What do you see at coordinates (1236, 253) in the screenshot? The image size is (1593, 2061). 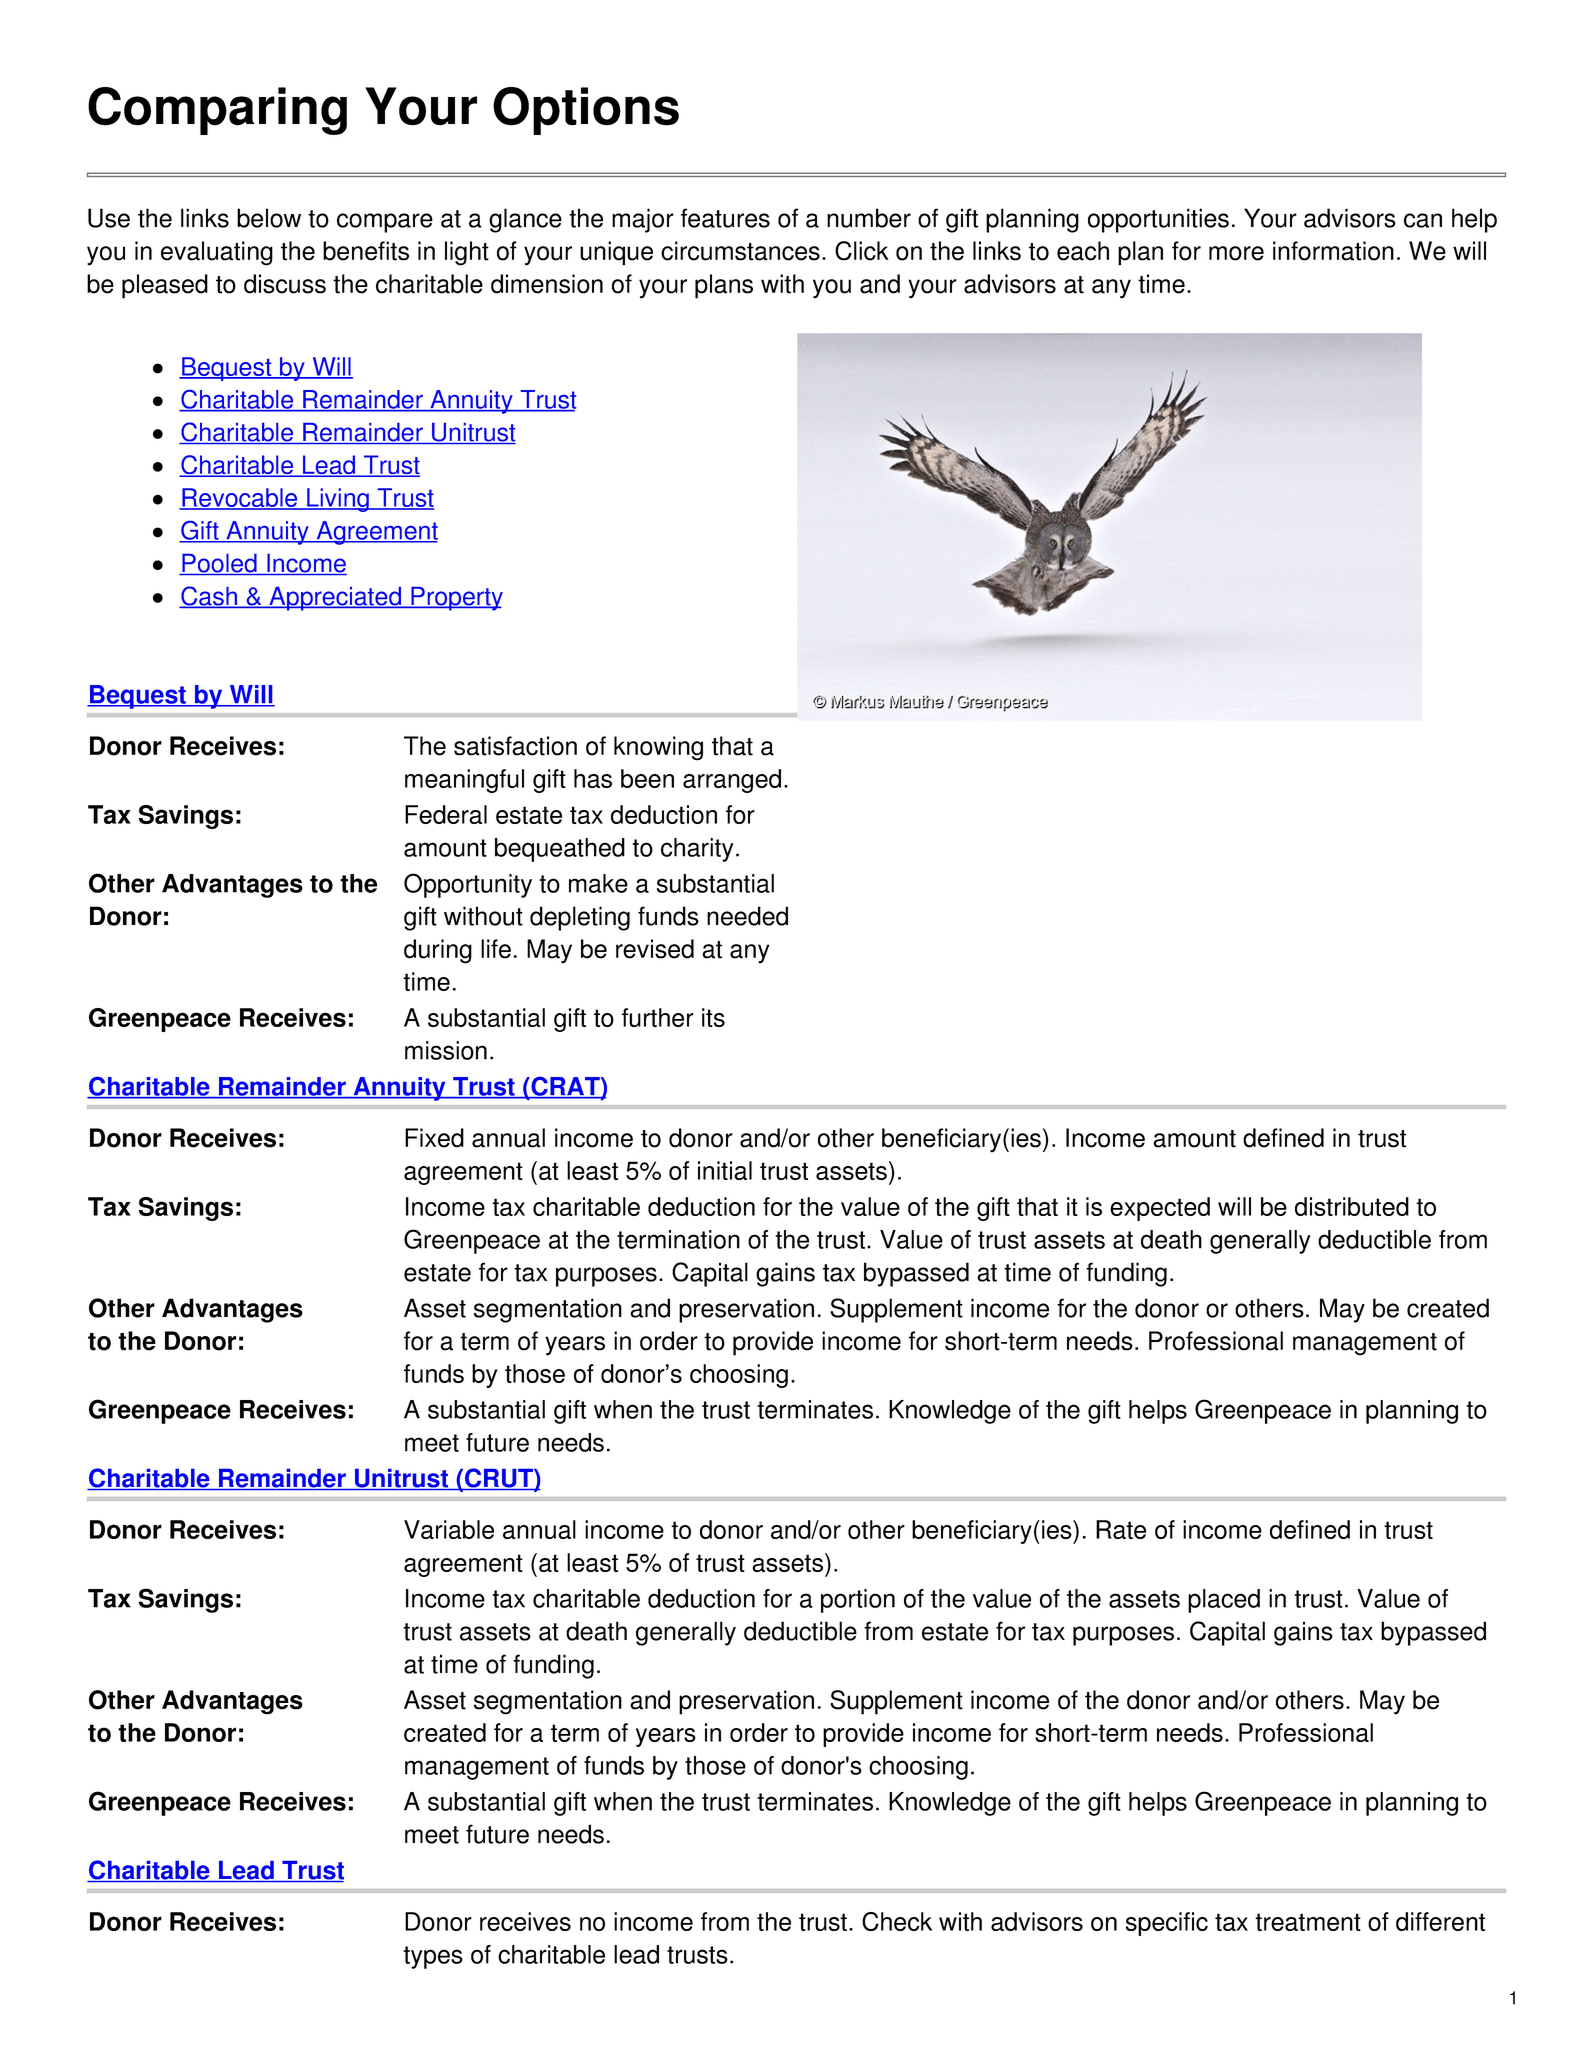 I see `more` at bounding box center [1236, 253].
